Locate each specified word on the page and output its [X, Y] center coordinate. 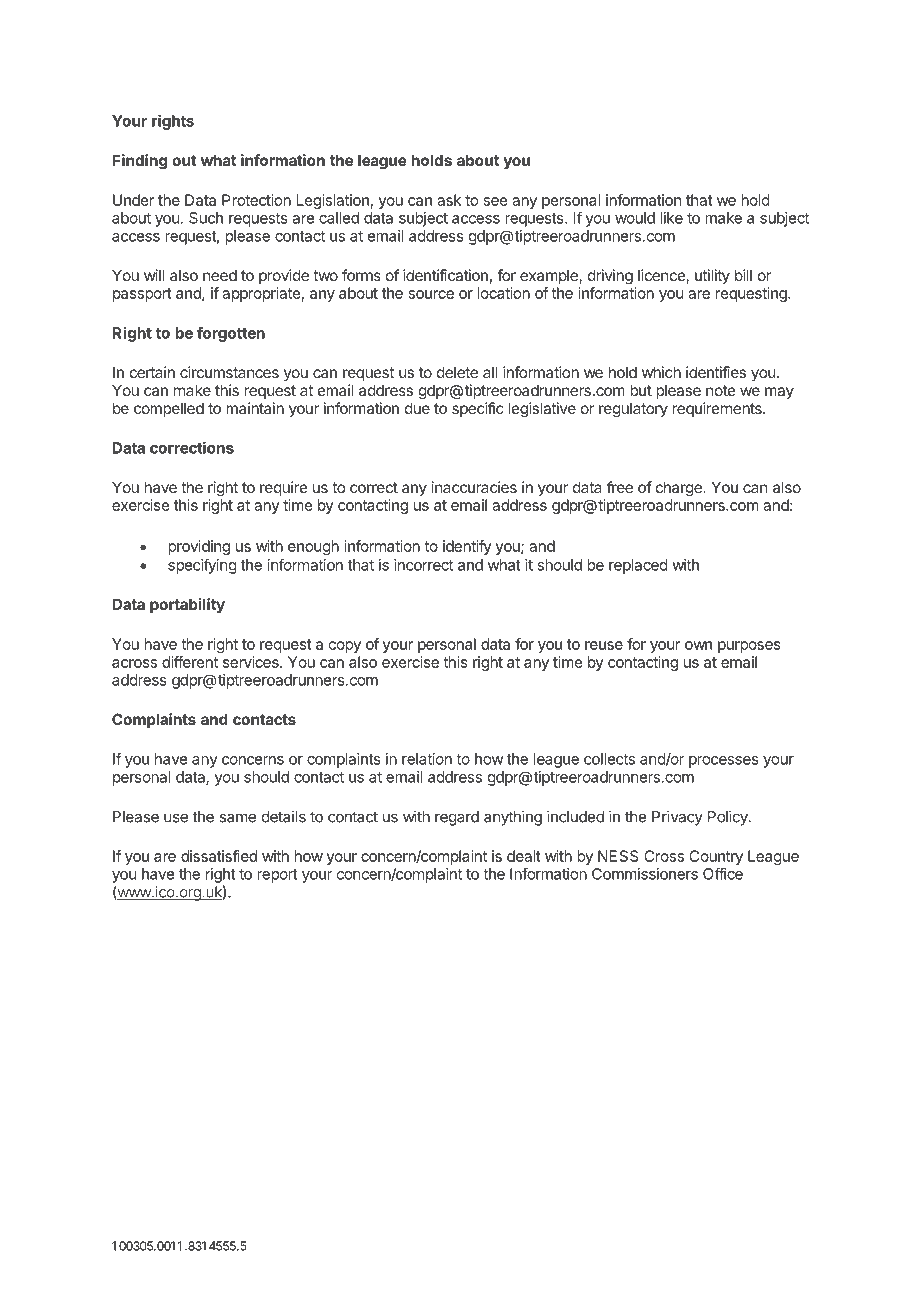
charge [680, 489]
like [671, 218]
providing [199, 547]
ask [449, 200]
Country [716, 857]
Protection [256, 200]
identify [467, 547]
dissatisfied [219, 856]
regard [457, 818]
